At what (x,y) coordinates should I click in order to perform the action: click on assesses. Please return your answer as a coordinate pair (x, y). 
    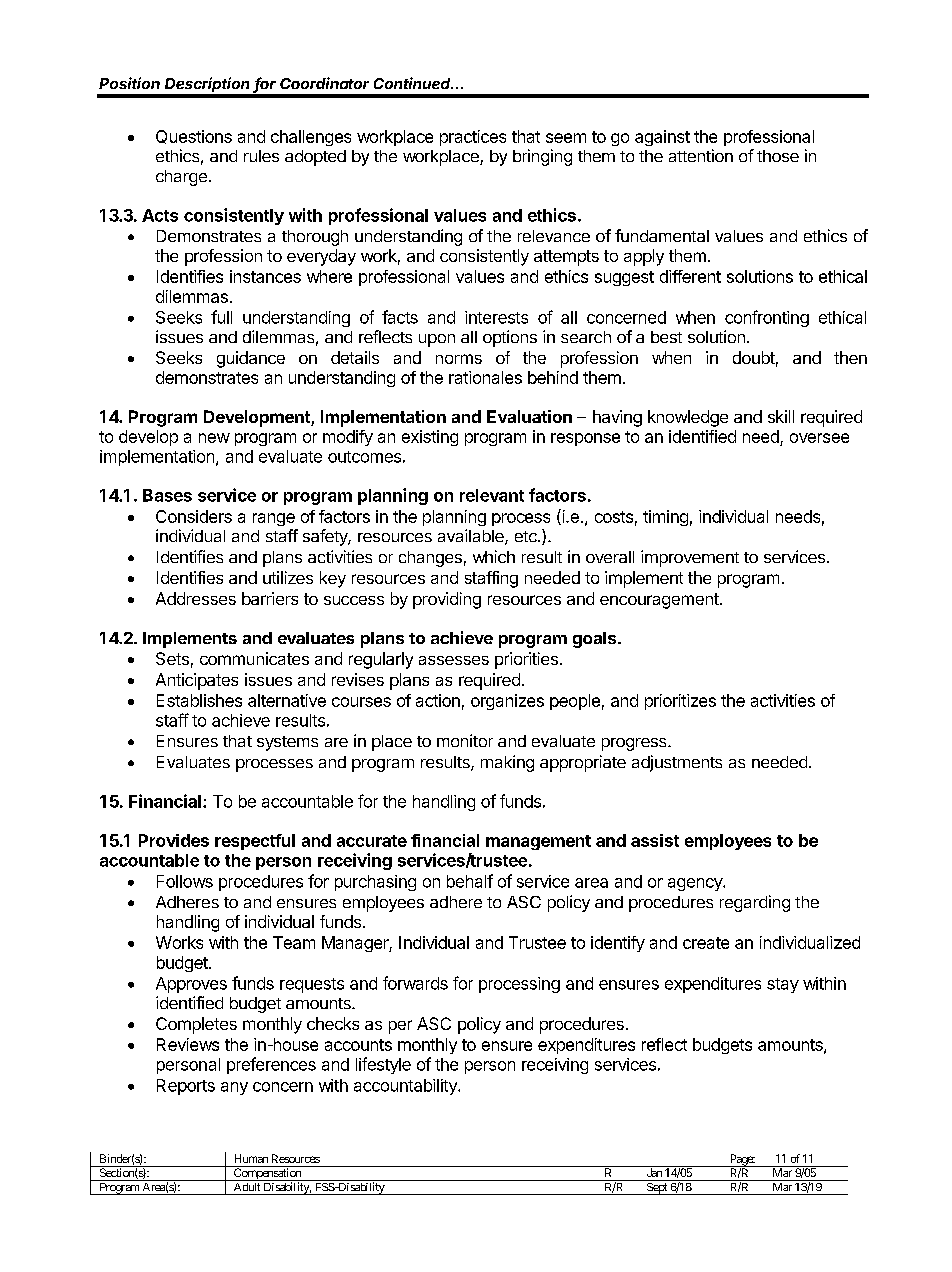
    Looking at the image, I should click on (454, 660).
